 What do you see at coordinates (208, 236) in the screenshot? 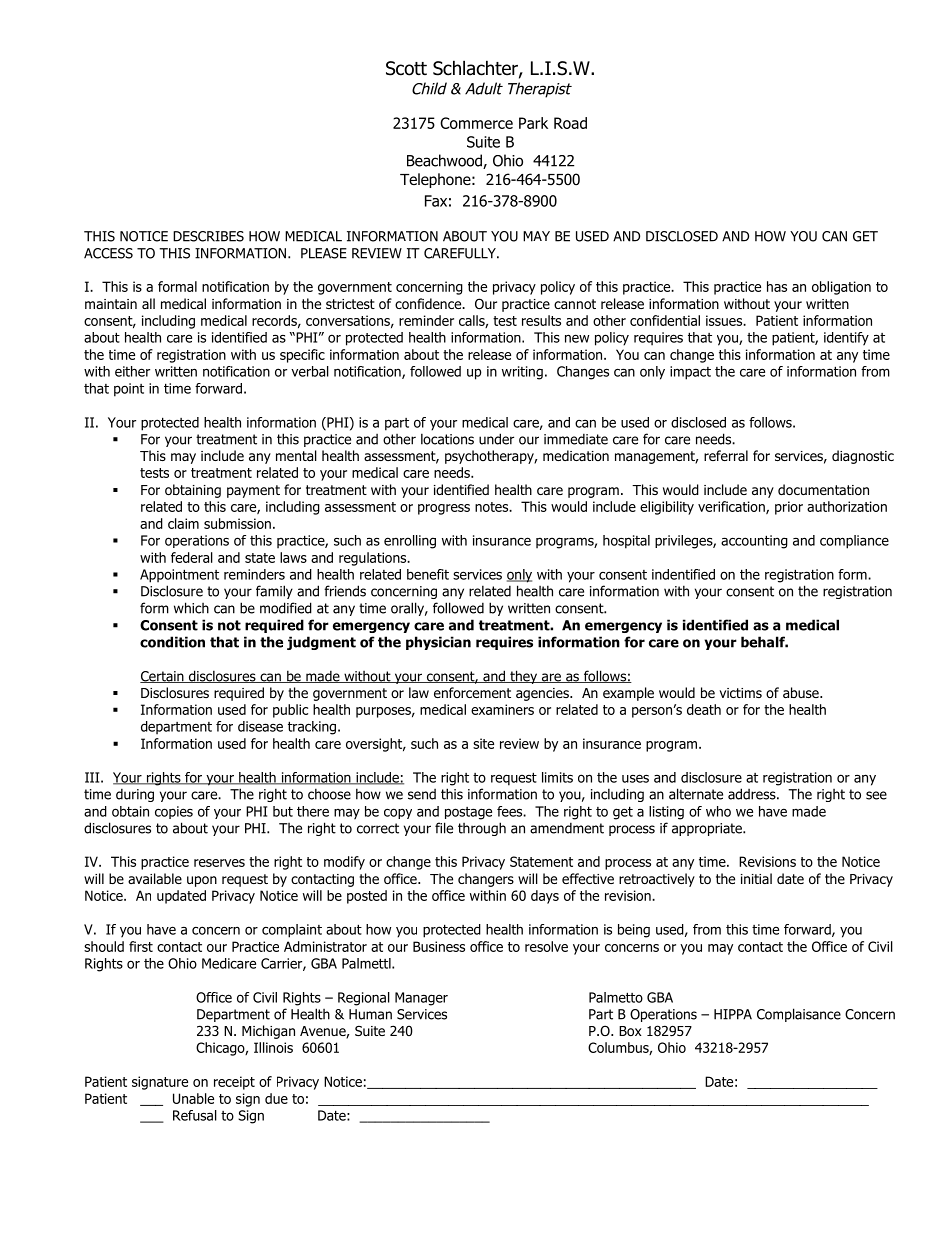
I see `DESCRIBES` at bounding box center [208, 236].
